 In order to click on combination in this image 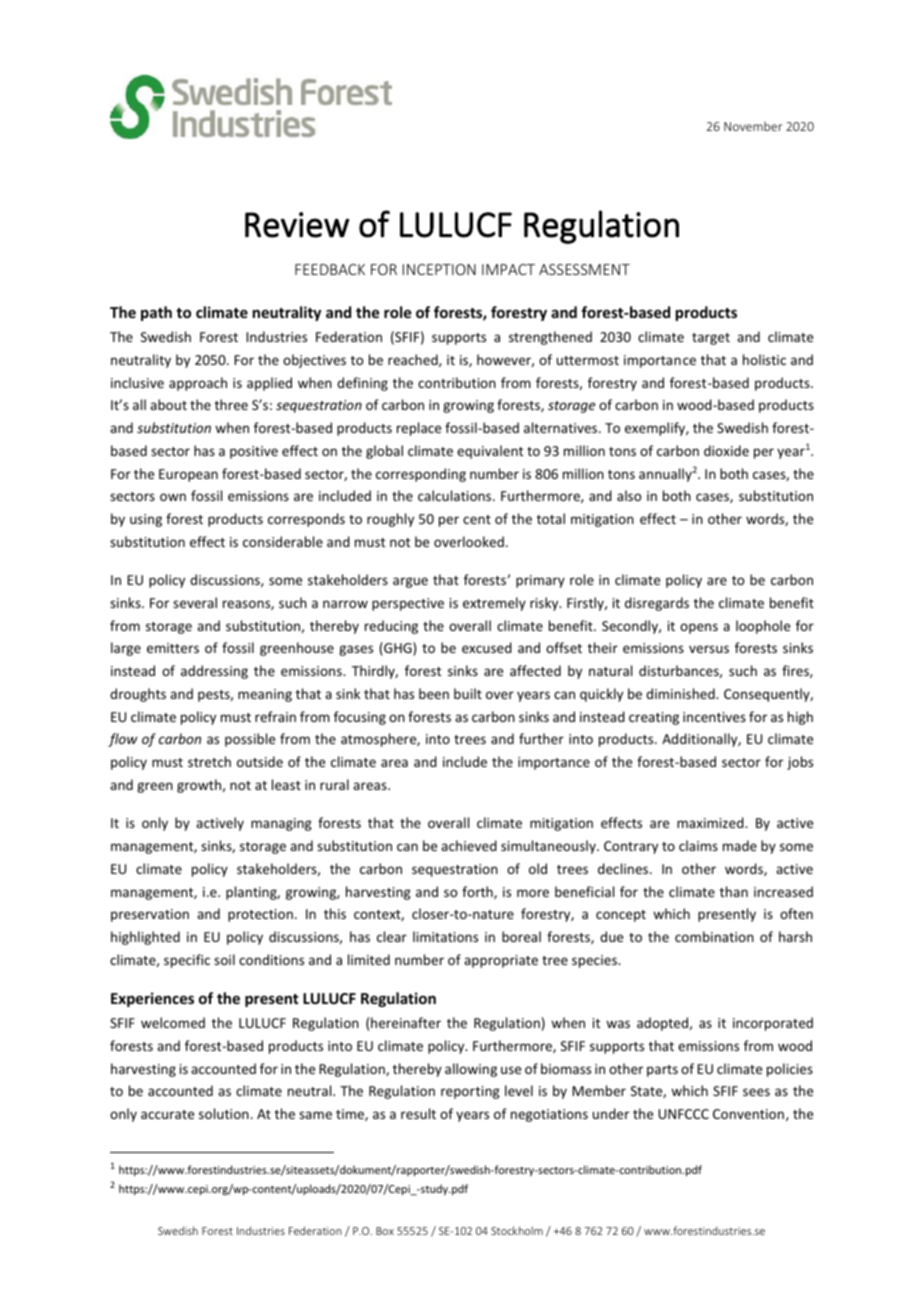, I will do `click(714, 936)`.
